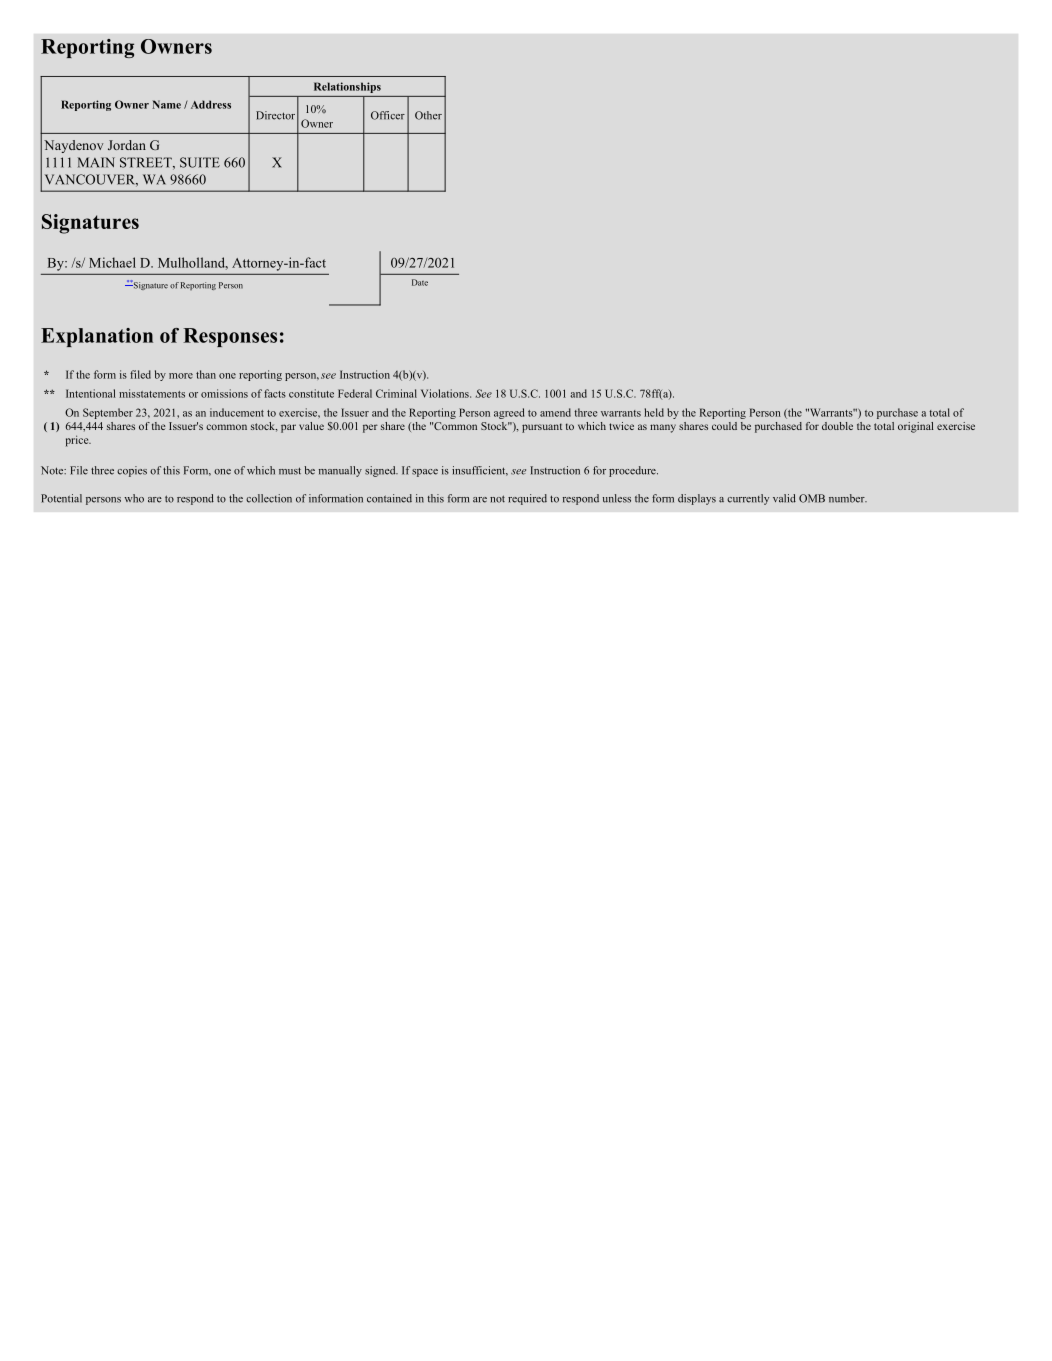  Describe the element at coordinates (527, 499) in the page. I see `required` at that location.
